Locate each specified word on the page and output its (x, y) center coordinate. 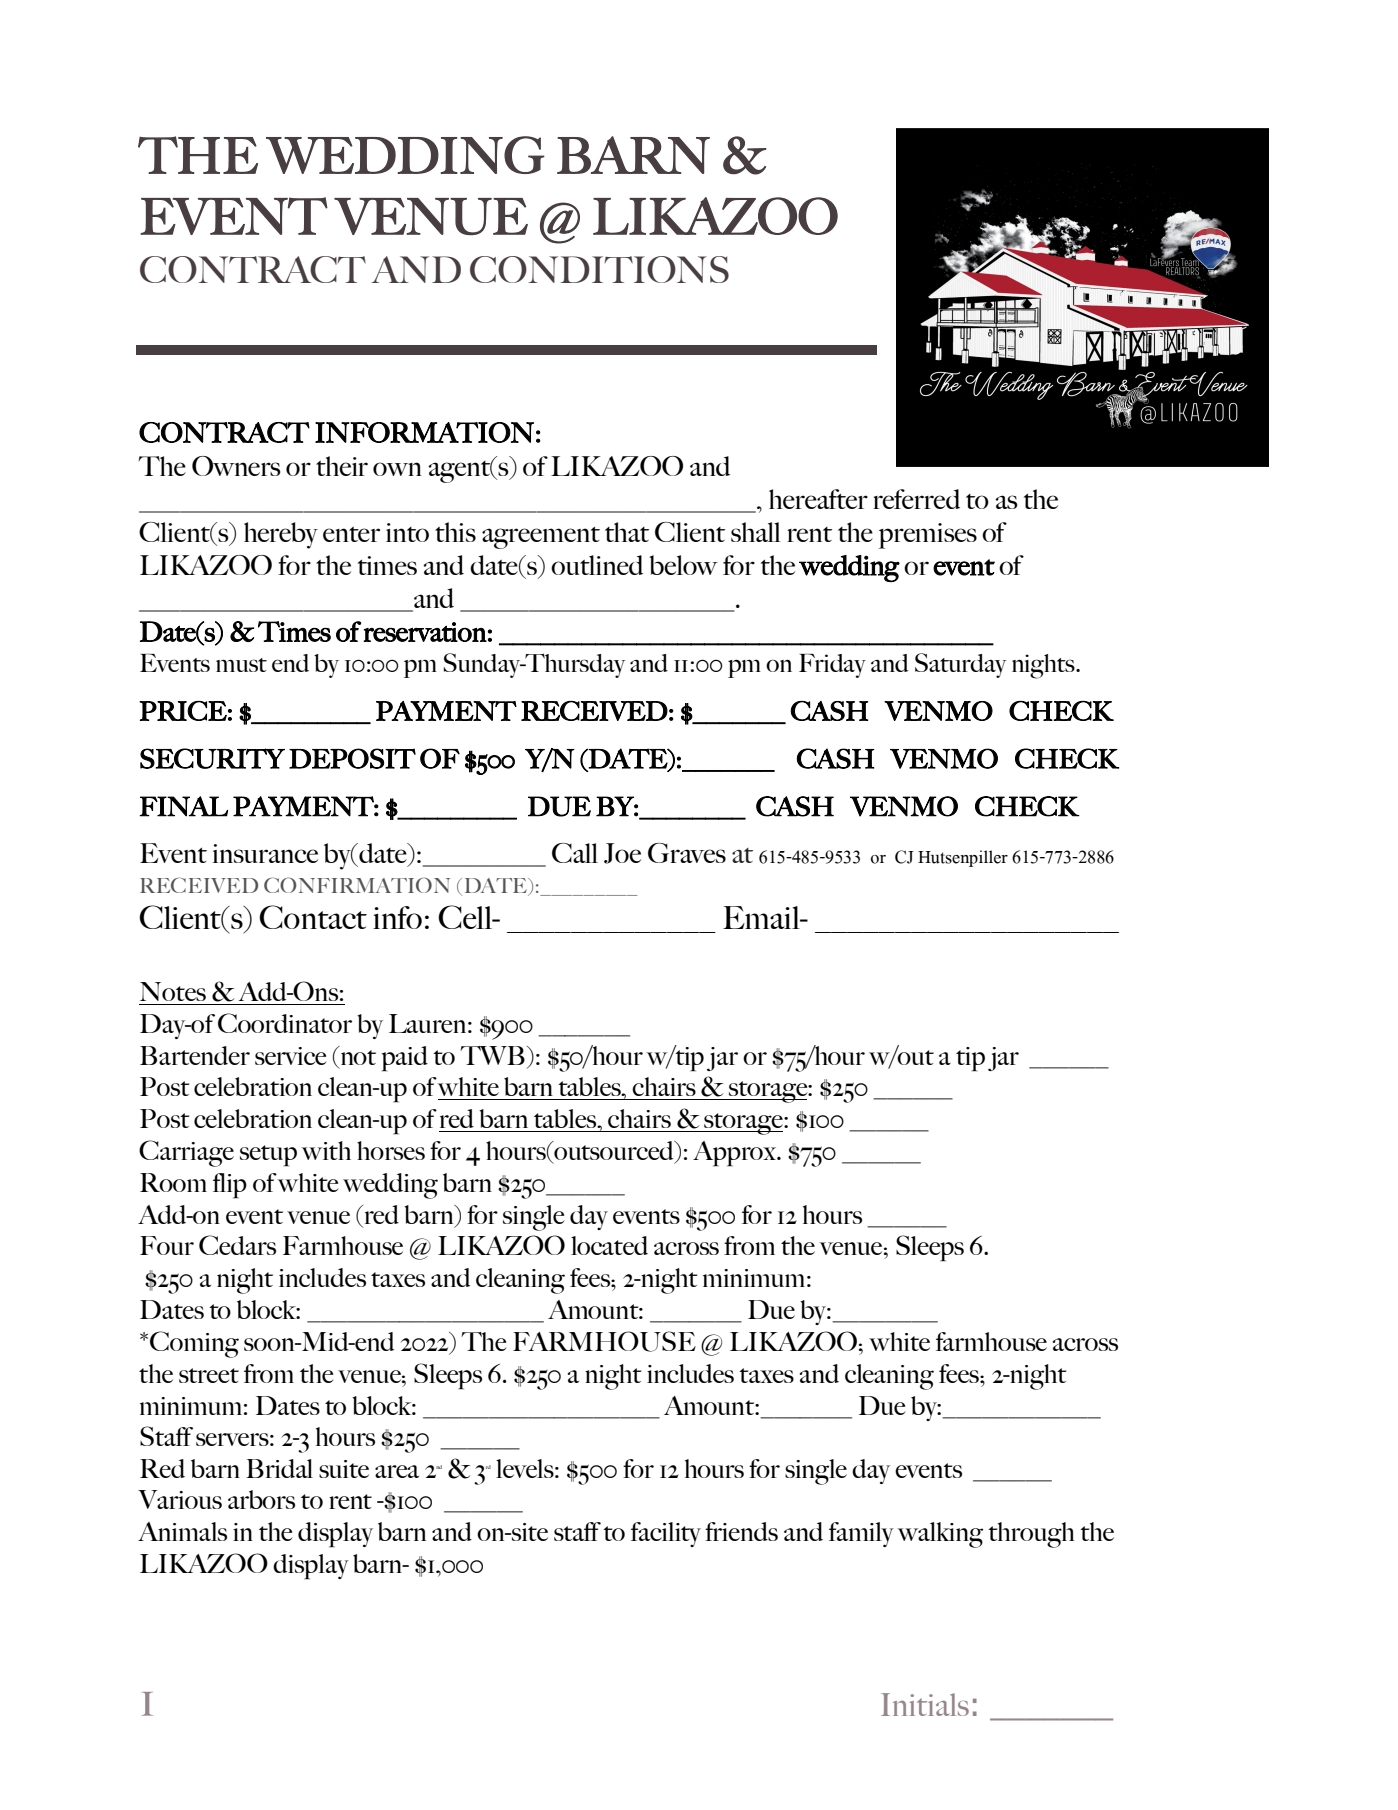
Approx (736, 1154)
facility (666, 1534)
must (241, 665)
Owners (236, 466)
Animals (182, 1531)
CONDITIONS (599, 269)
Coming (194, 1344)
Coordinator (285, 1023)
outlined (597, 565)
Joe (622, 853)
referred (916, 499)
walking (940, 1535)
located (609, 1245)
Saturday (960, 665)
